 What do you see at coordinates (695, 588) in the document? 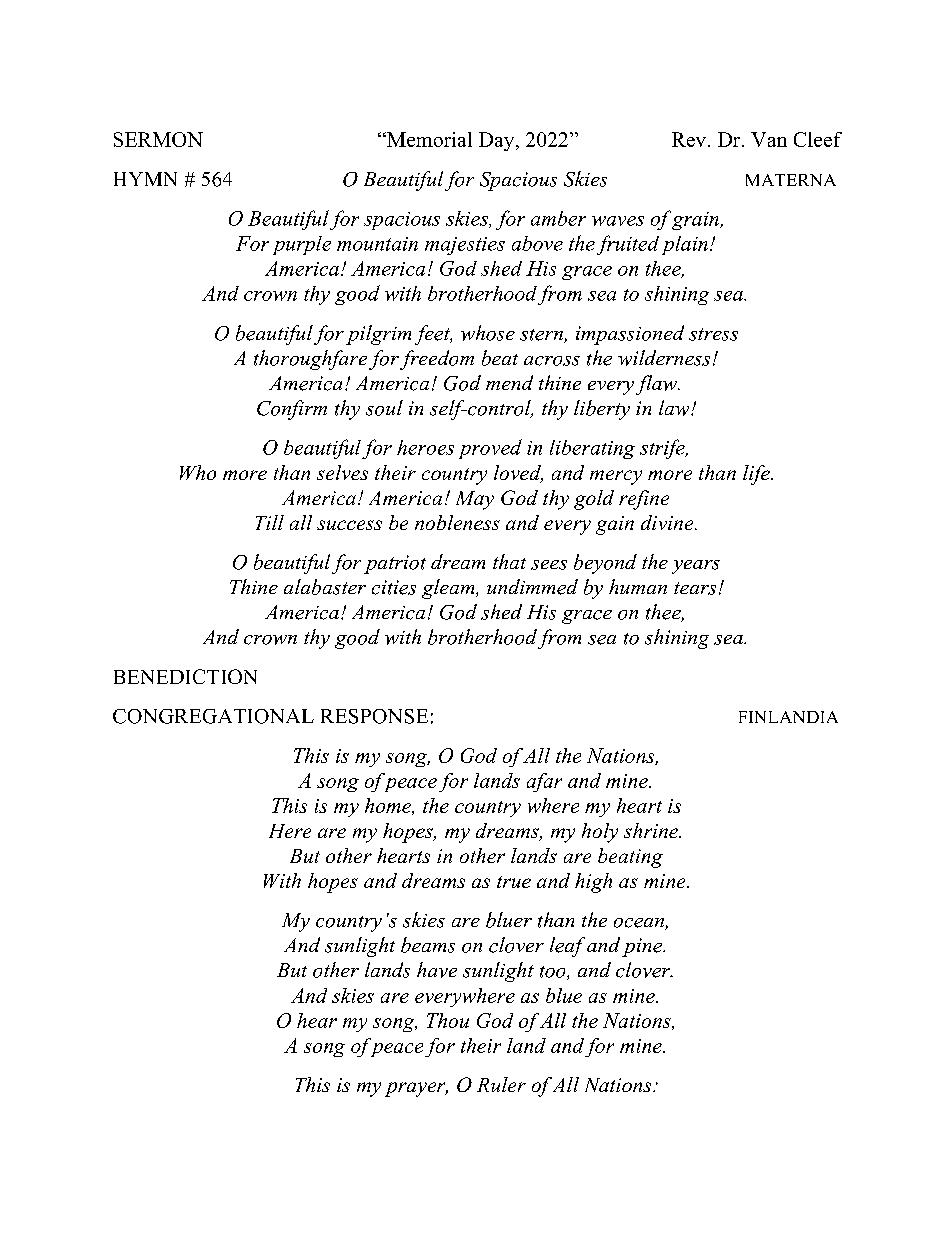
I see `tears` at bounding box center [695, 588].
